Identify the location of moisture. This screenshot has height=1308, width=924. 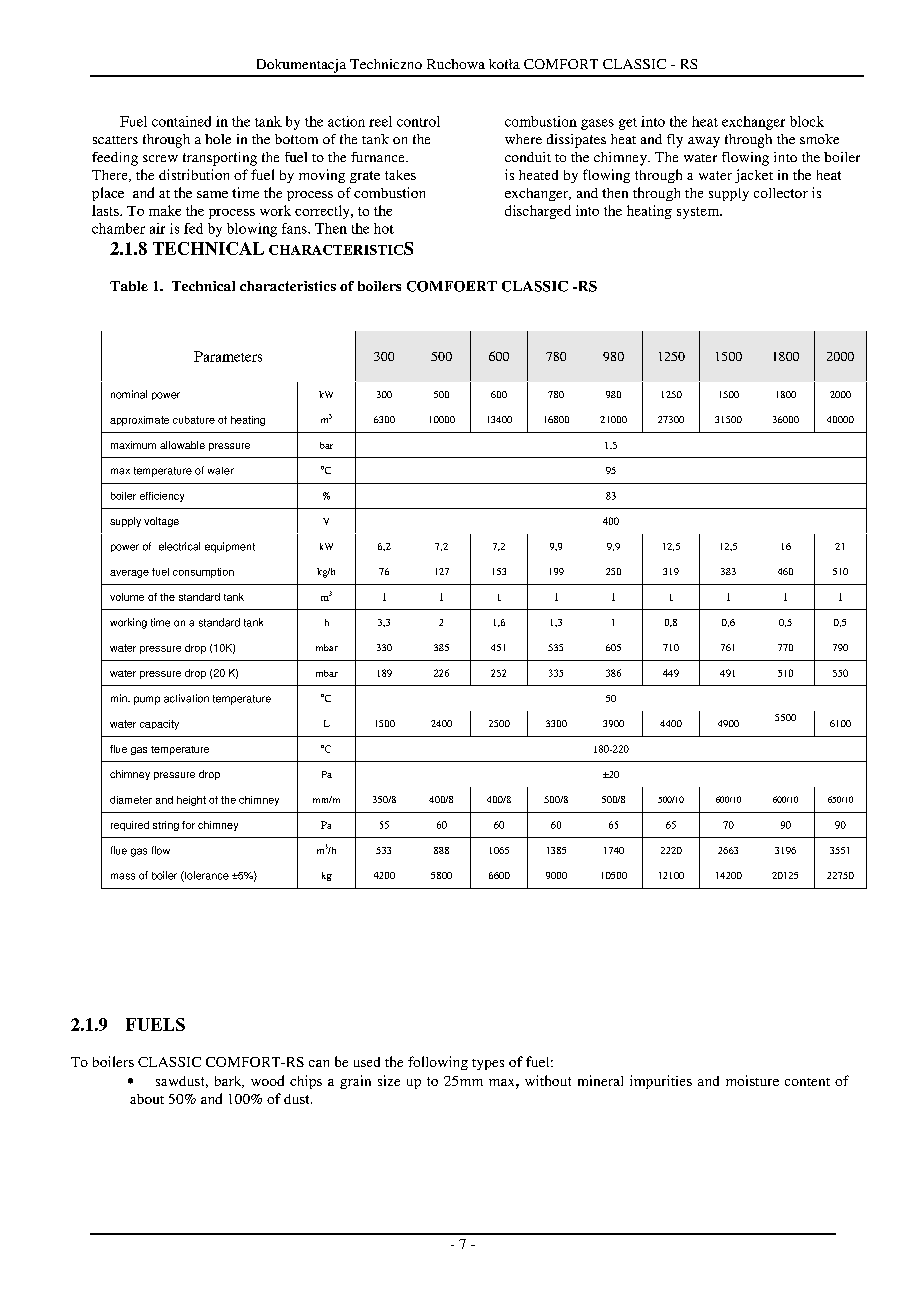
(752, 1080).
